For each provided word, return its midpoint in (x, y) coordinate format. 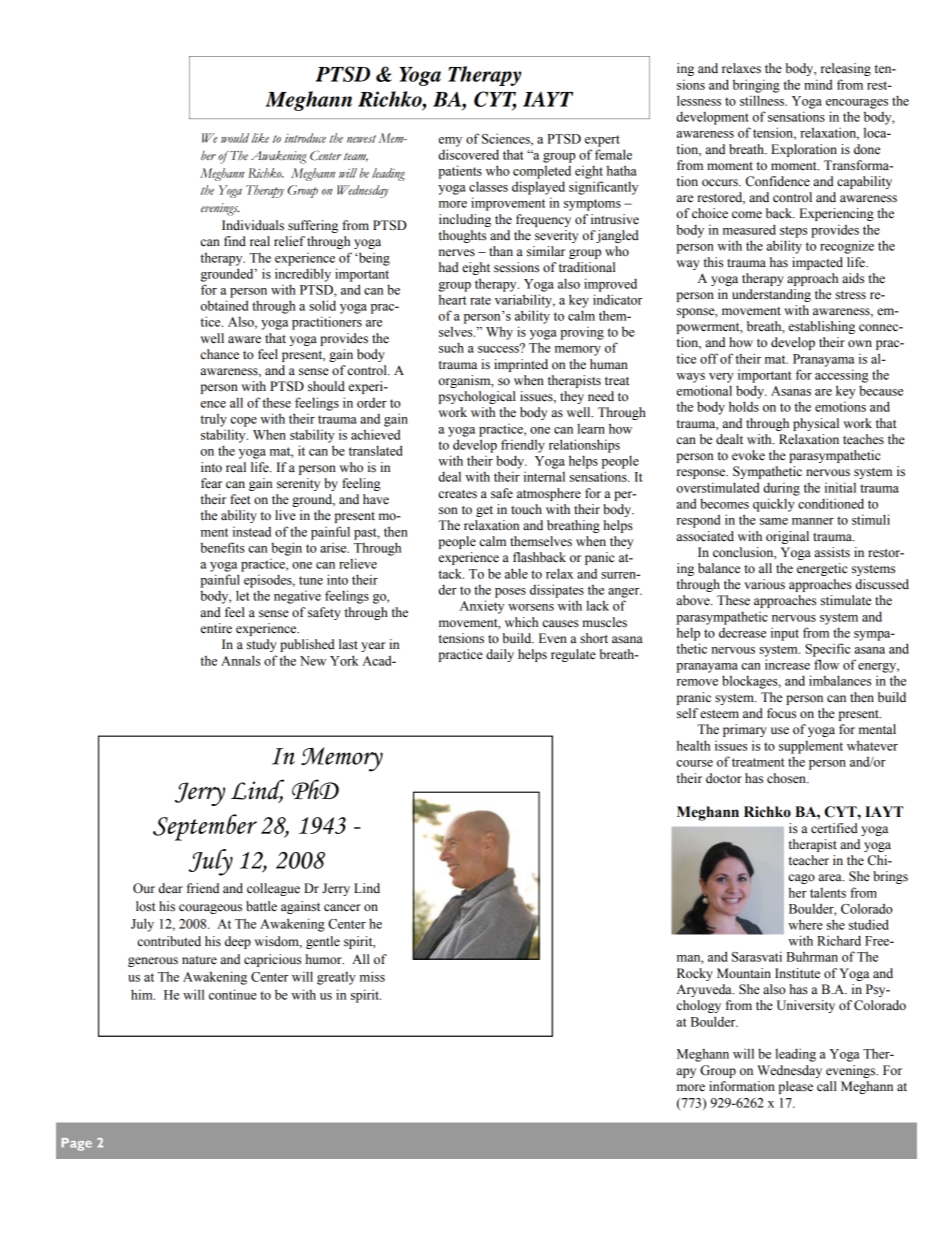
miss (372, 976)
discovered (468, 154)
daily (500, 655)
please (796, 1087)
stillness (763, 100)
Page (76, 1144)
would (235, 138)
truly (213, 420)
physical (816, 424)
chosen (787, 778)
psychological (477, 397)
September (205, 827)
